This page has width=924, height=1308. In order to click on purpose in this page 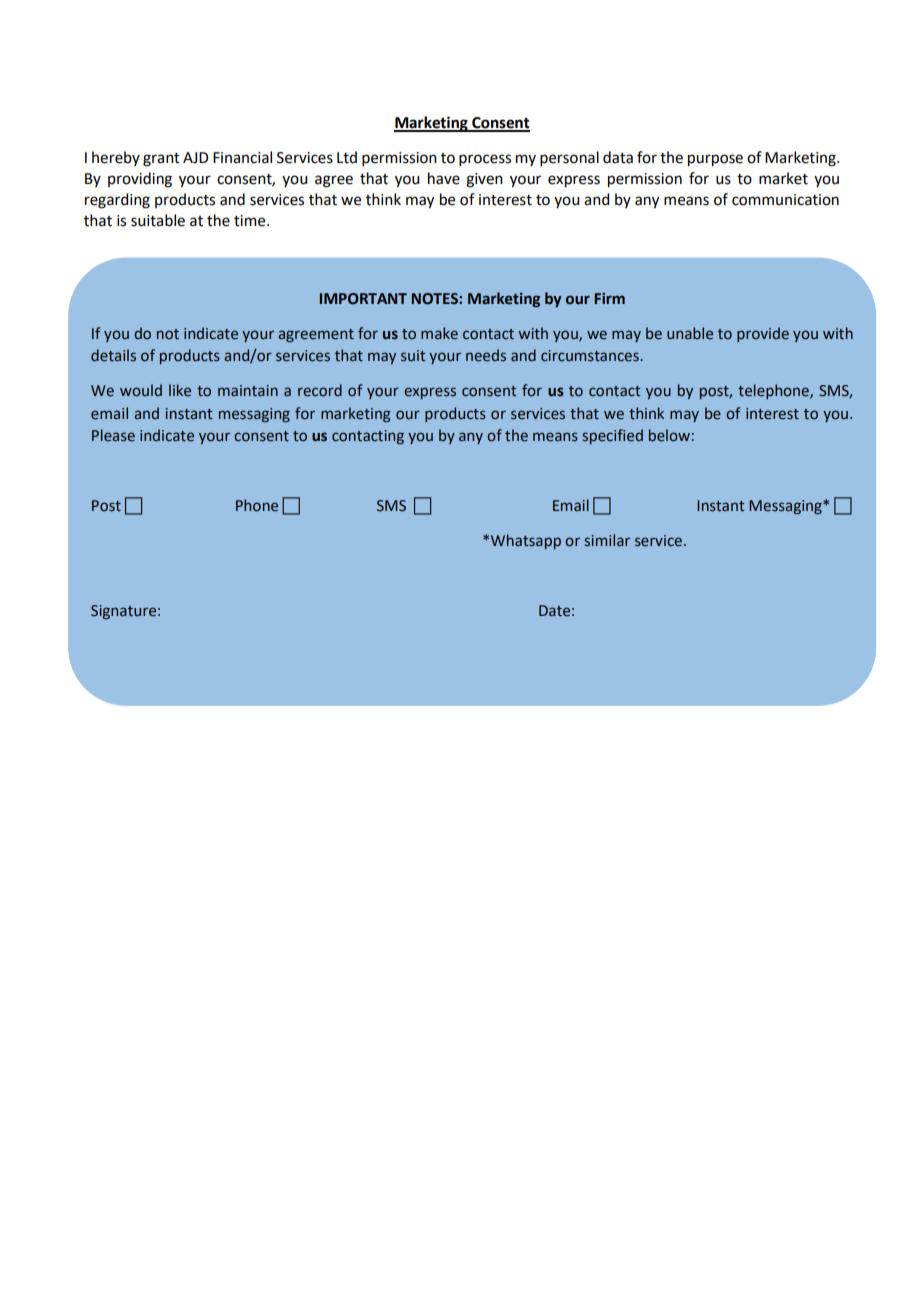, I will do `click(715, 160)`.
